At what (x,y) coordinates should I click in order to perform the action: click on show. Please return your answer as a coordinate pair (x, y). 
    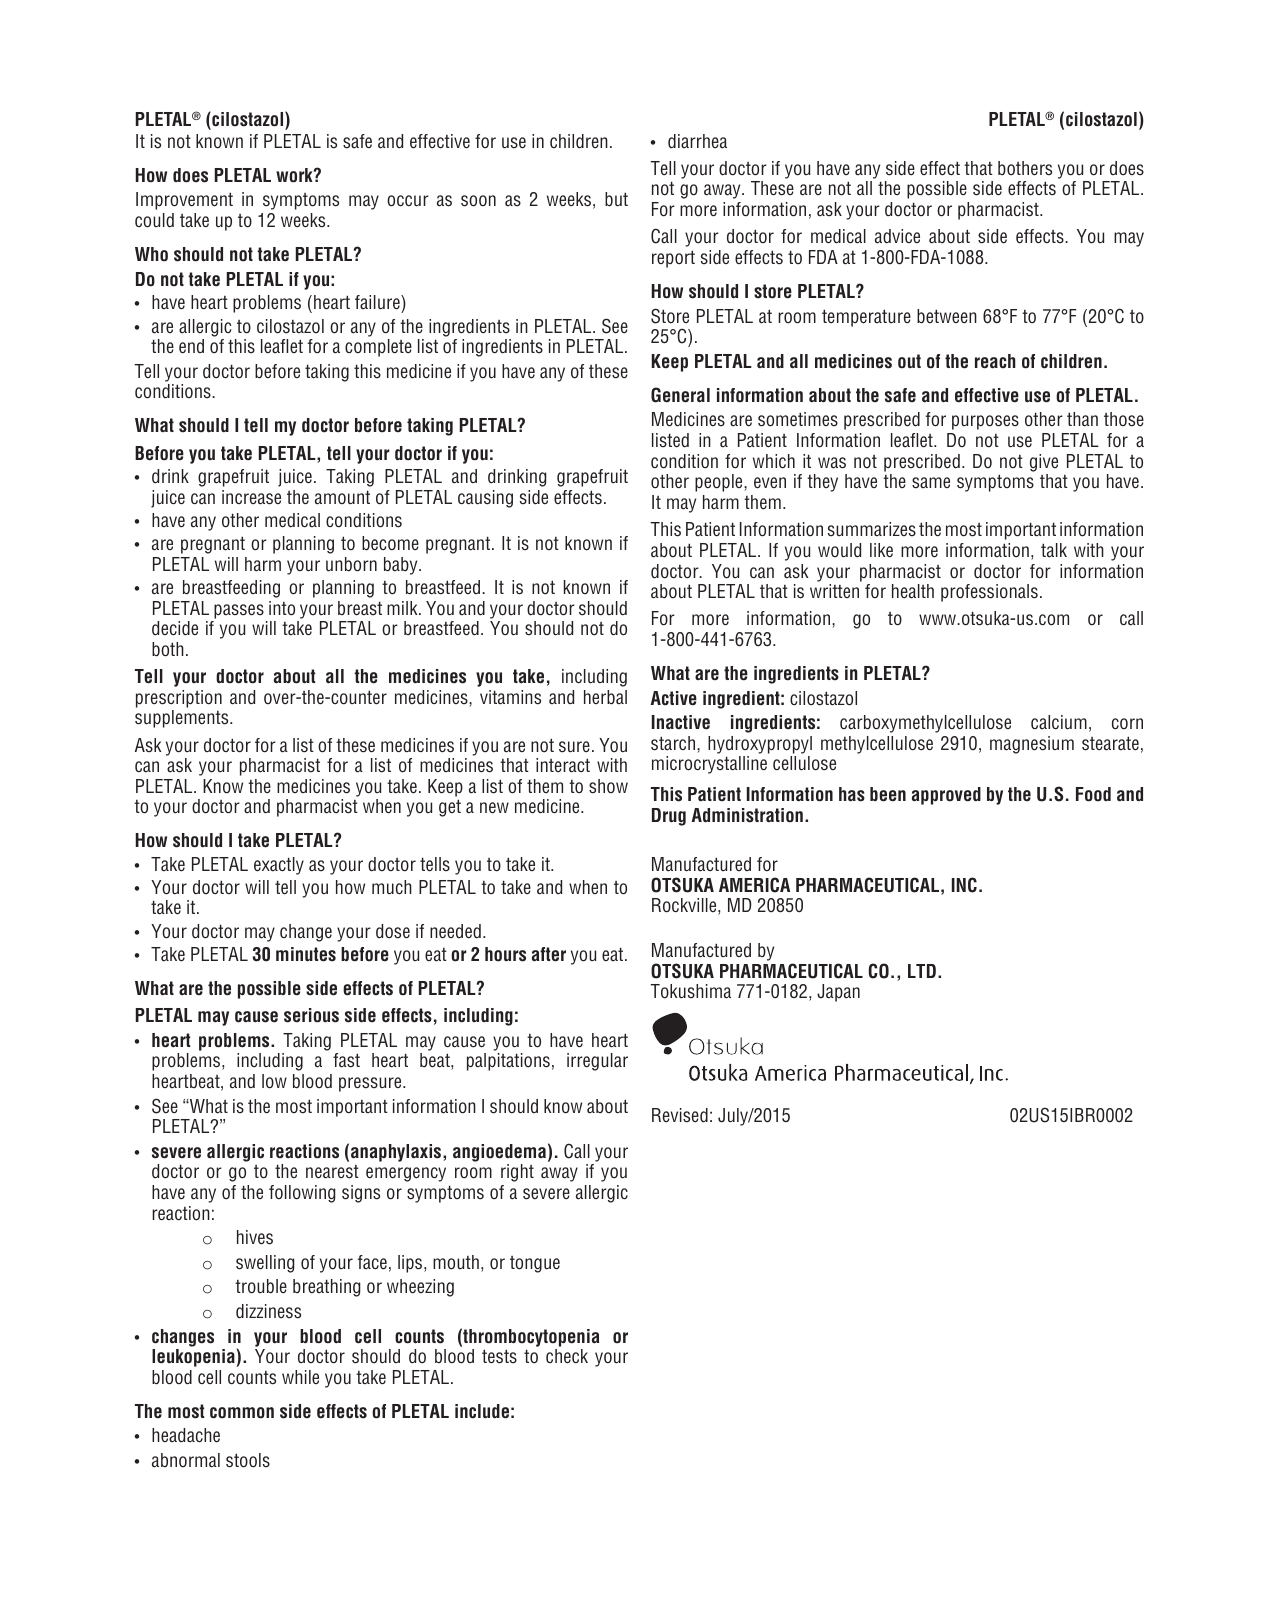
    Looking at the image, I should click on (608, 786).
